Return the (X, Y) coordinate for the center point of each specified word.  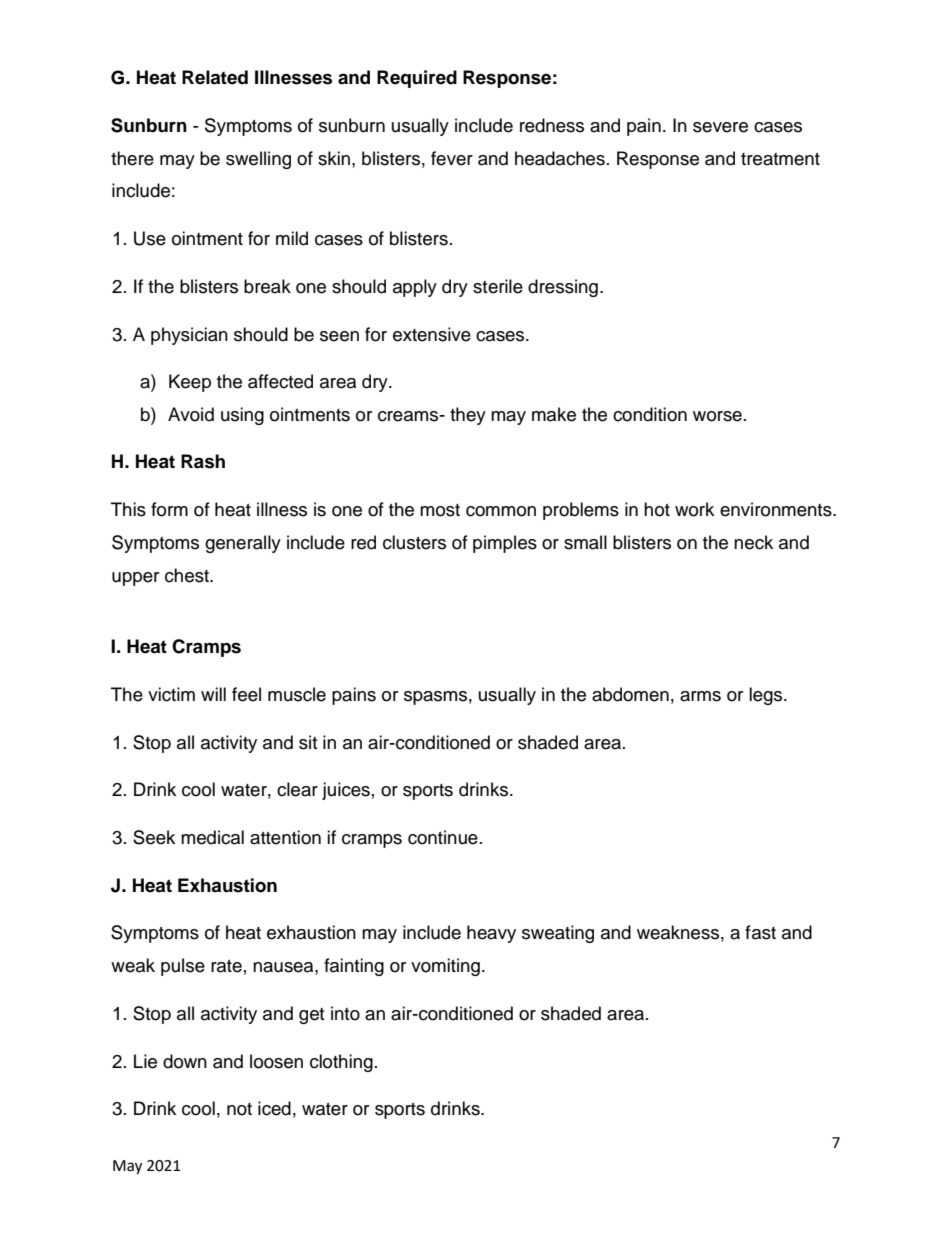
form (169, 509)
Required (417, 79)
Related (215, 77)
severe (720, 127)
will (213, 694)
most (440, 510)
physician (189, 336)
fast (760, 932)
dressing (563, 288)
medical (212, 837)
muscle (297, 694)
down (185, 1061)
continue (443, 837)
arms (700, 696)
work (694, 509)
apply (415, 288)
